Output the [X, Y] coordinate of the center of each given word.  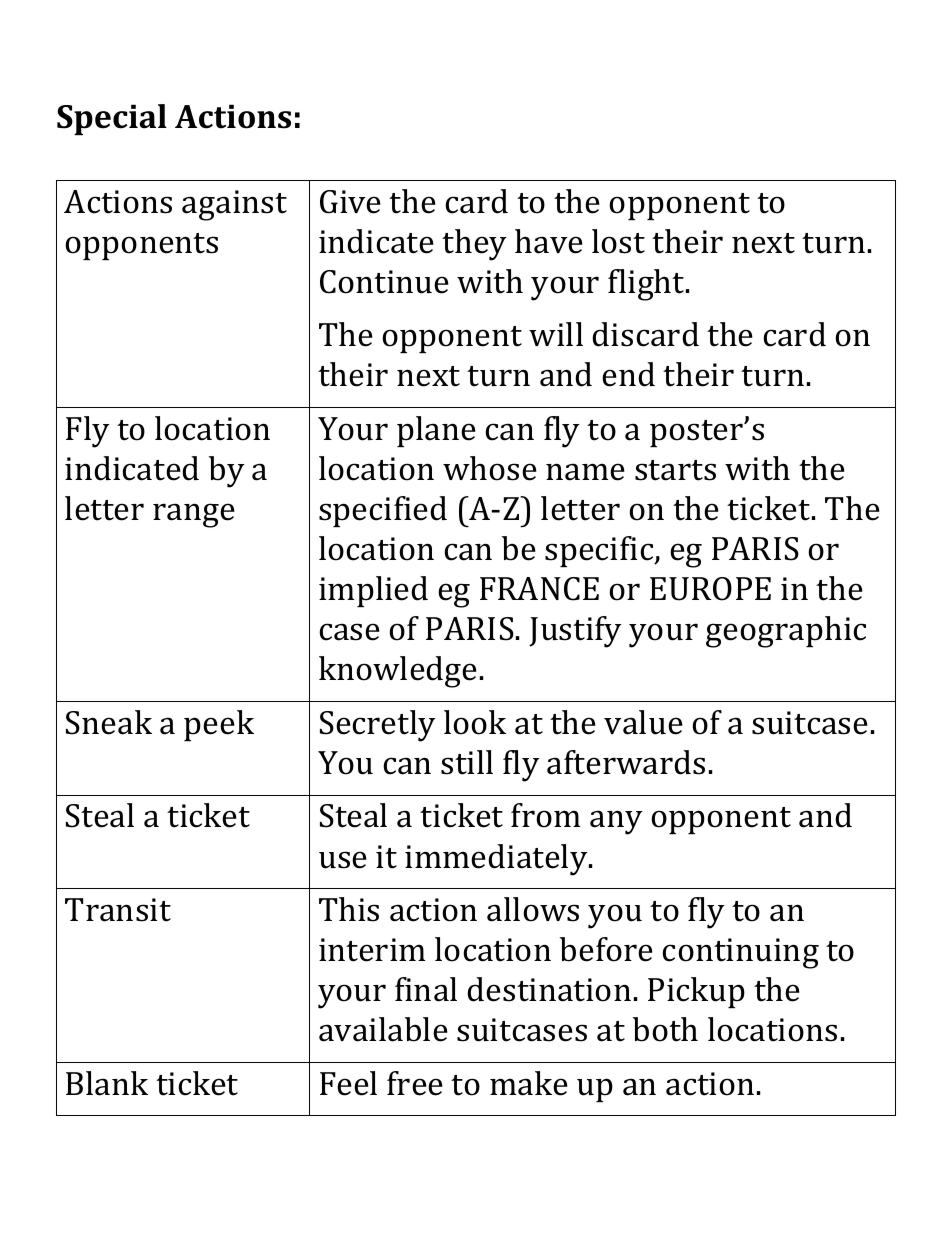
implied [373, 591]
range [194, 515]
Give [350, 202]
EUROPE [710, 589]
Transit [118, 910]
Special [112, 119]
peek [219, 725]
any [616, 822]
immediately [497, 860]
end [628, 374]
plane [436, 431]
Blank [107, 1083]
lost [618, 241]
